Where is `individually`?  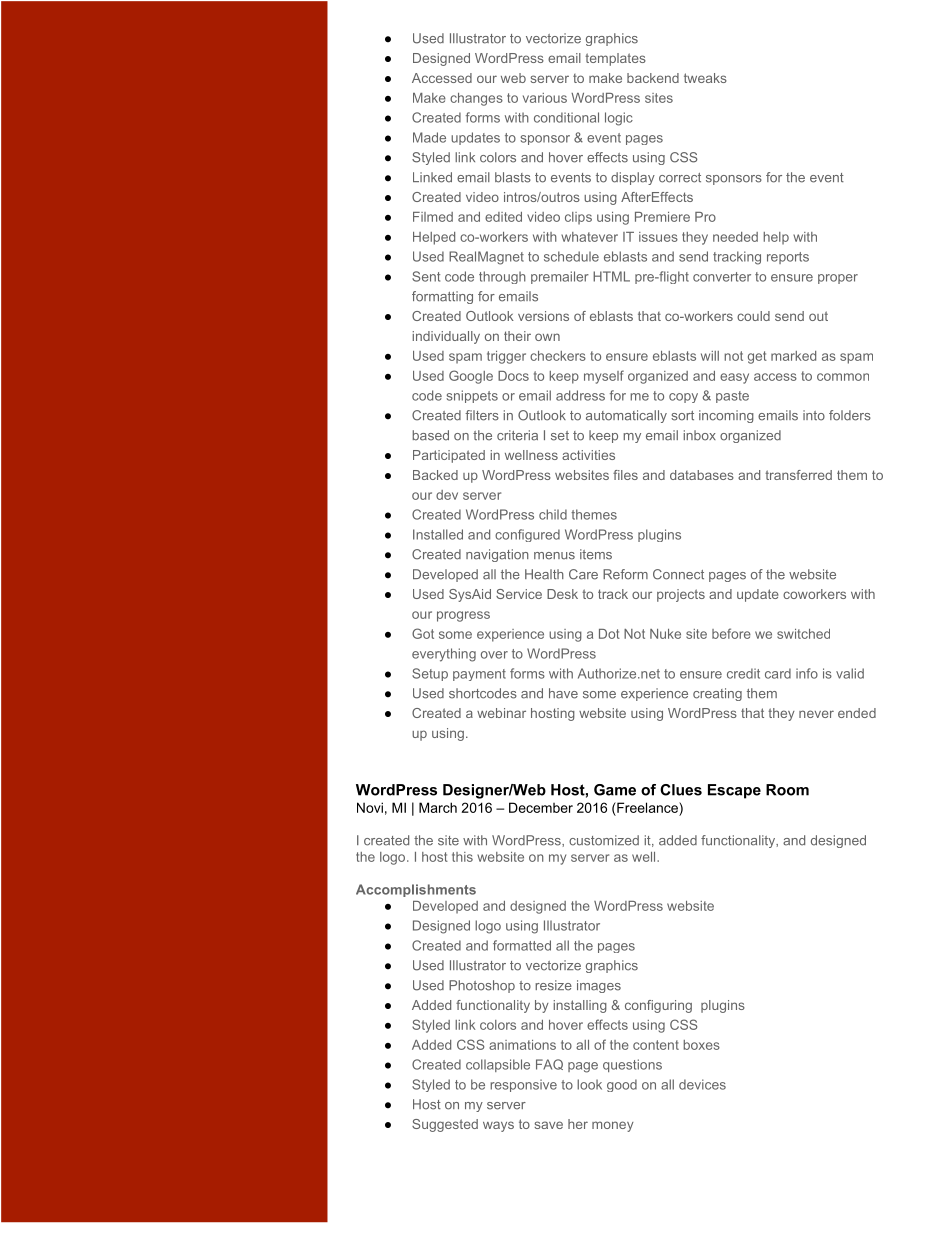 individually is located at coordinates (446, 337).
